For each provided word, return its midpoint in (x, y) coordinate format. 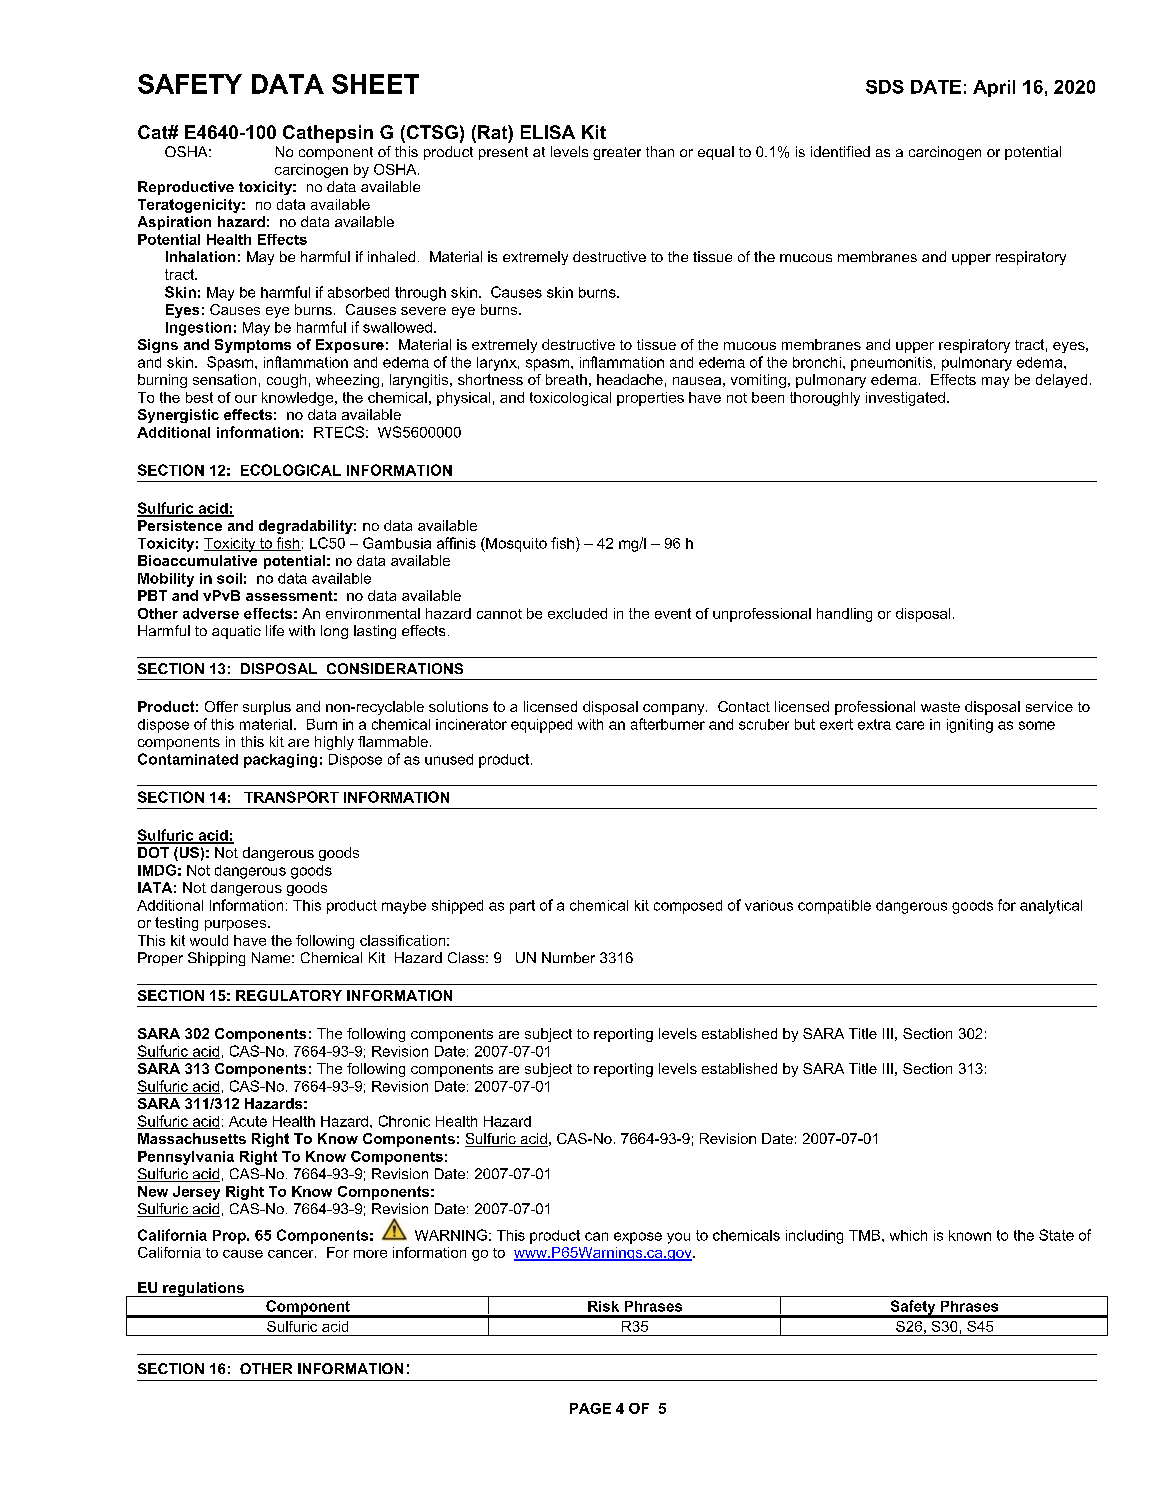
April (994, 88)
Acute (248, 1121)
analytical (1051, 907)
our (246, 399)
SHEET (375, 84)
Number (568, 957)
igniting (970, 726)
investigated (905, 399)
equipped (541, 726)
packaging (280, 761)
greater (617, 153)
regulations (203, 1289)
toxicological (570, 399)
